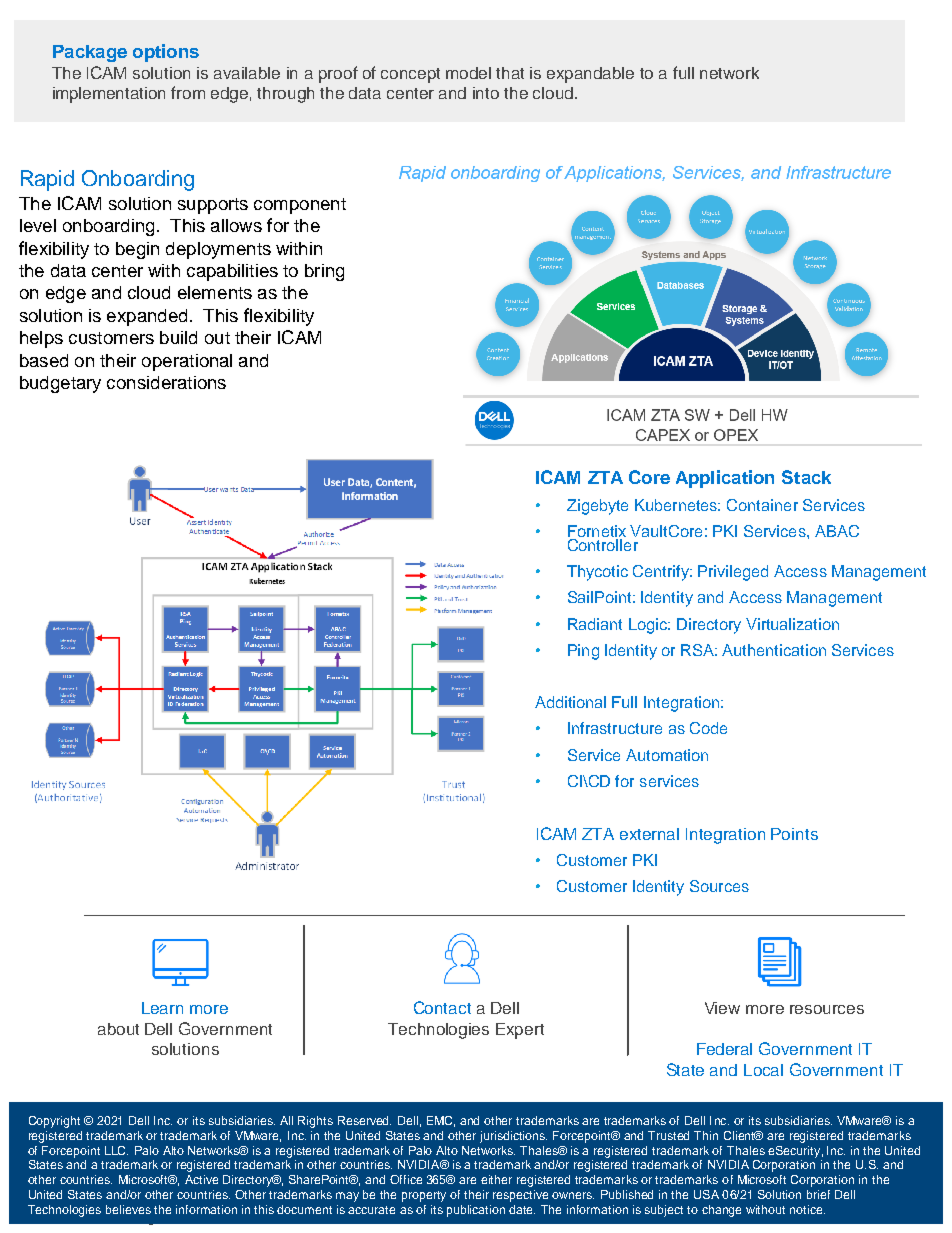 The height and width of the screenshot is (1233, 952). Describe the element at coordinates (166, 382) in the screenshot. I see `considerations` at that location.
